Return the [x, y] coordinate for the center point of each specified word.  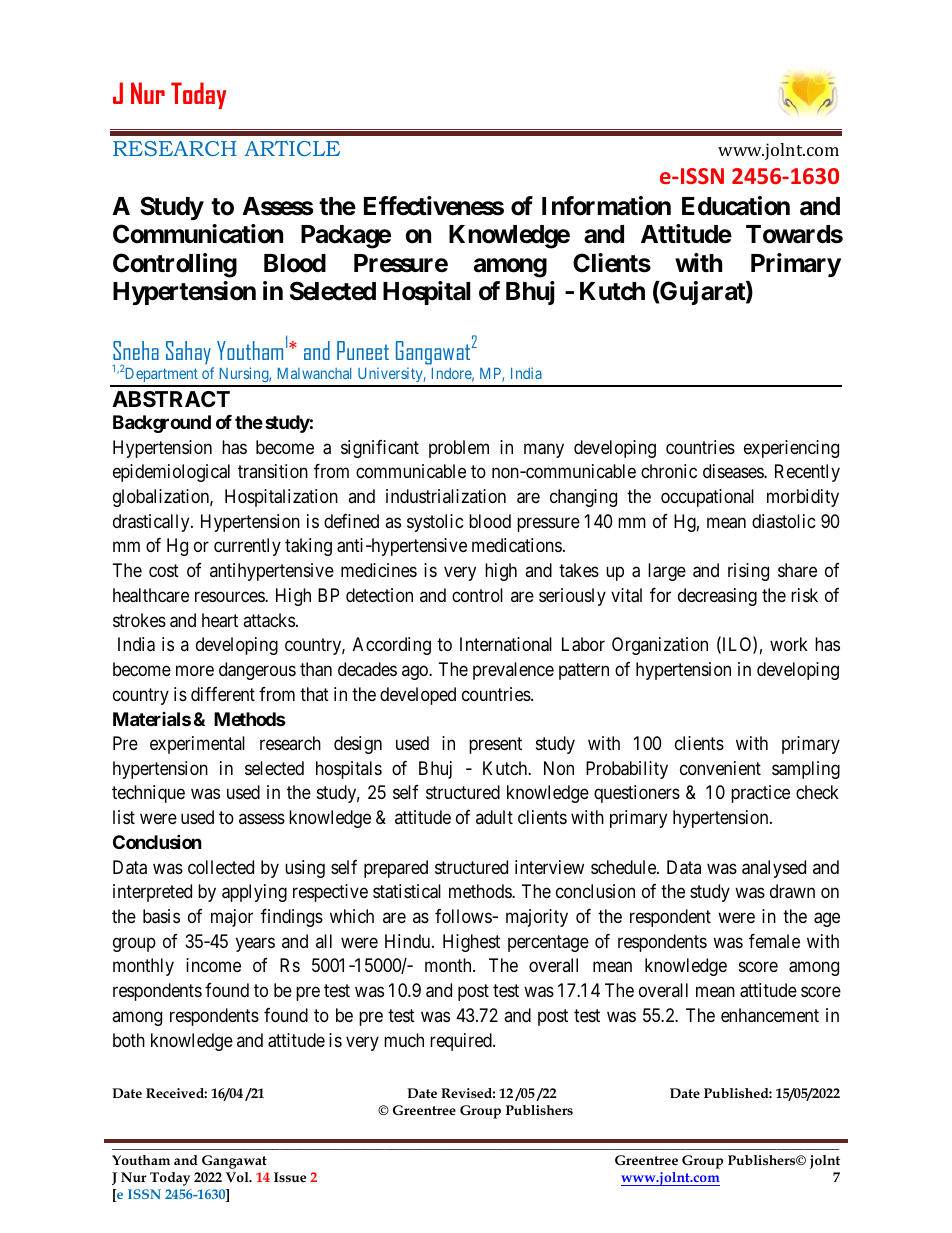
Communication [198, 234]
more [195, 670]
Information [606, 206]
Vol [238, 1177]
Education [736, 206]
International [506, 644]
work [789, 644]
